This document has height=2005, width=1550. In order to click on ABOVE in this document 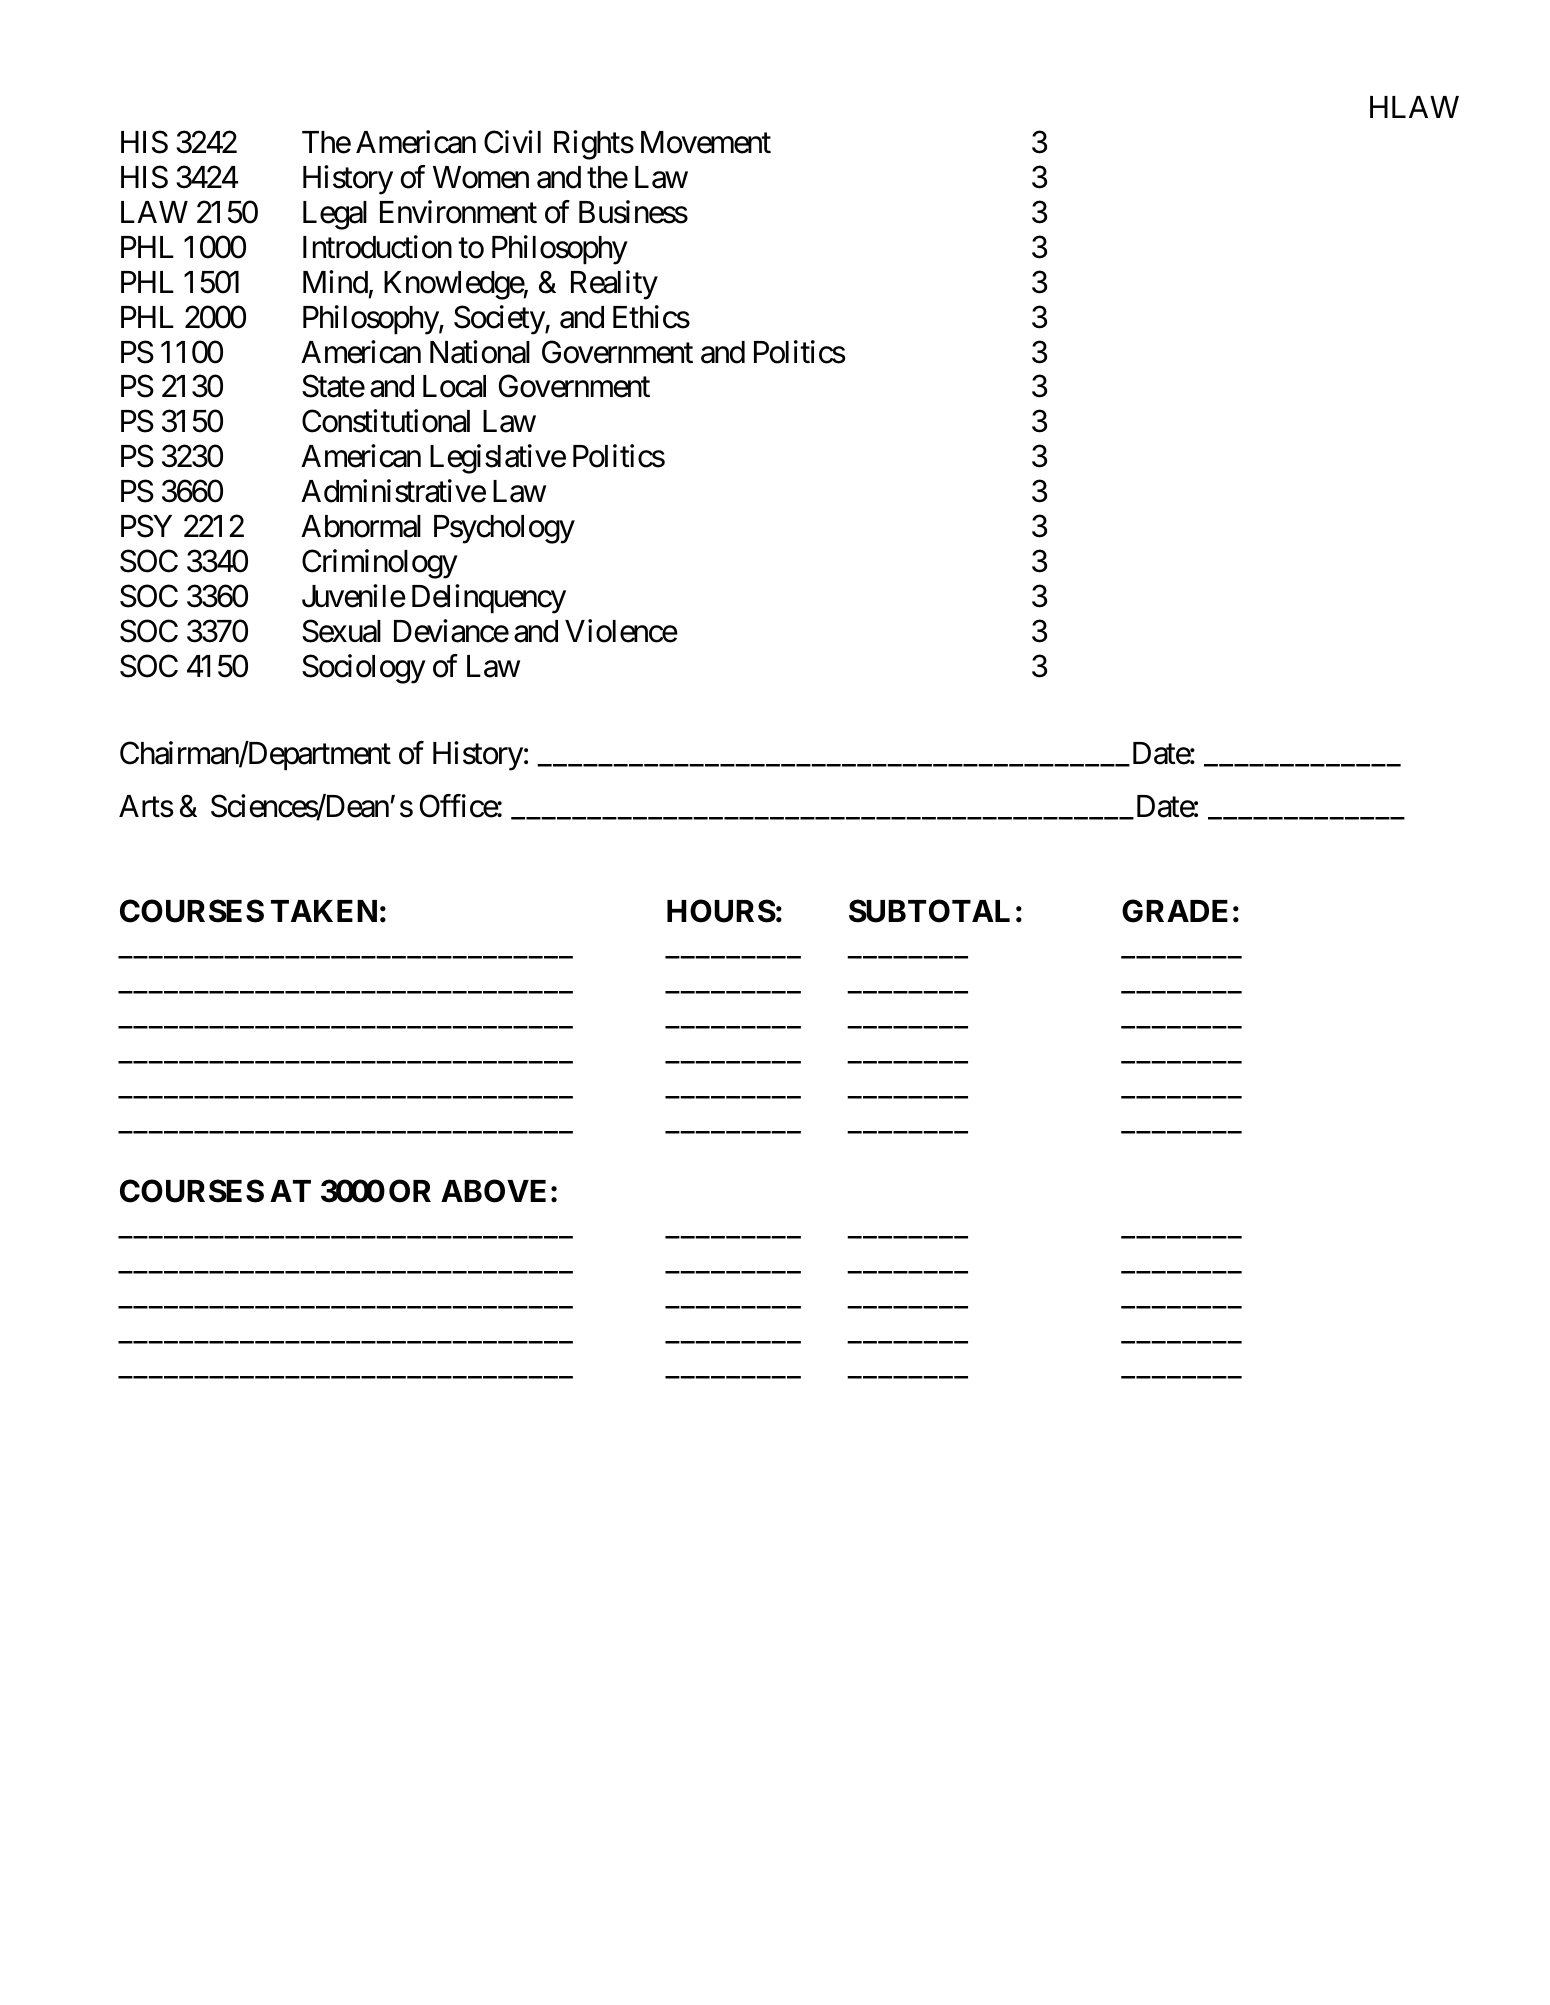, I will do `click(493, 1191)`.
